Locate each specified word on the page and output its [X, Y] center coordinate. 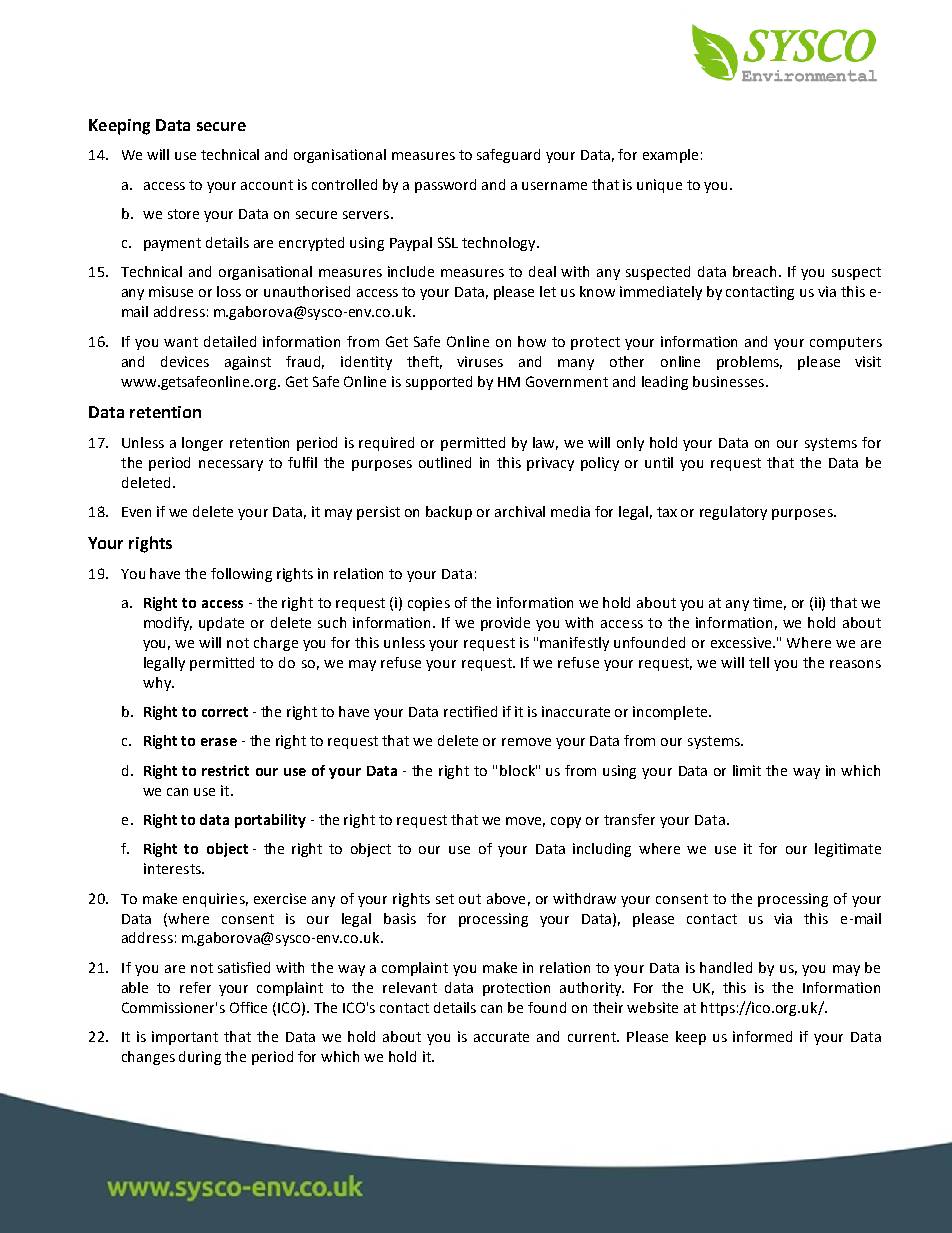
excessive [742, 642]
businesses [730, 381]
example [670, 156]
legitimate [848, 850]
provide [505, 624]
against [248, 363]
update [221, 624]
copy [566, 822]
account [267, 185]
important [185, 1038]
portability [270, 821]
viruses [480, 361]
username [554, 186]
